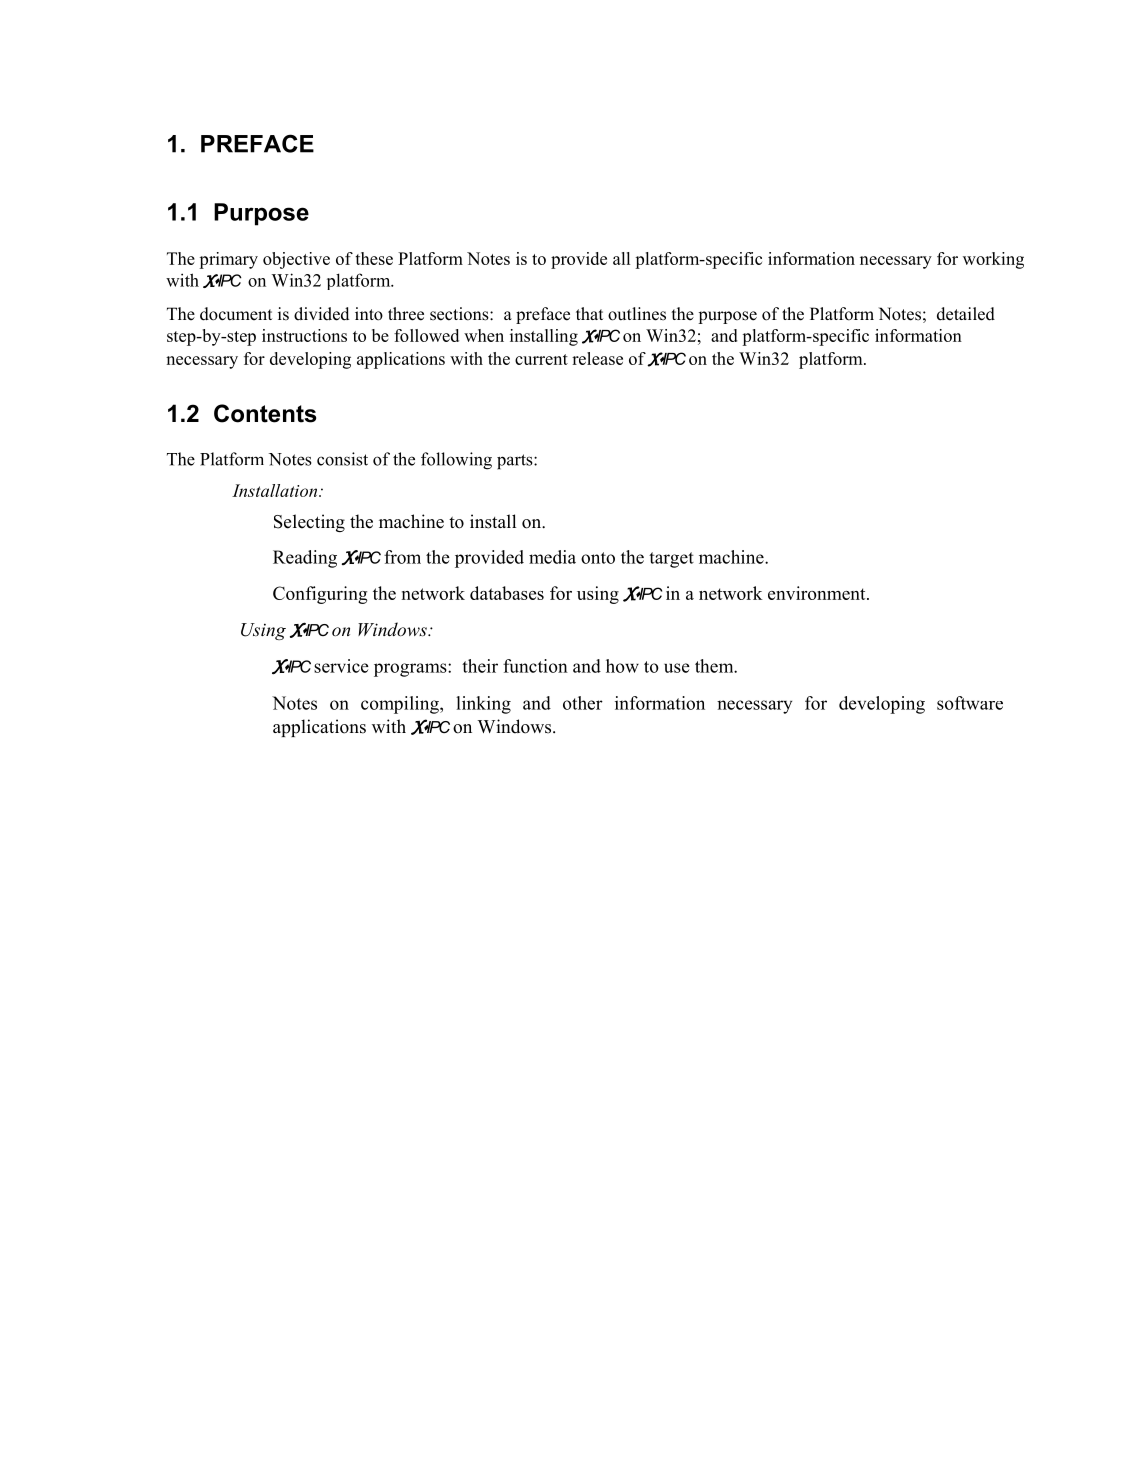 This screenshot has height=1462, width=1130. Describe the element at coordinates (296, 260) in the screenshot. I see `objective` at that location.
